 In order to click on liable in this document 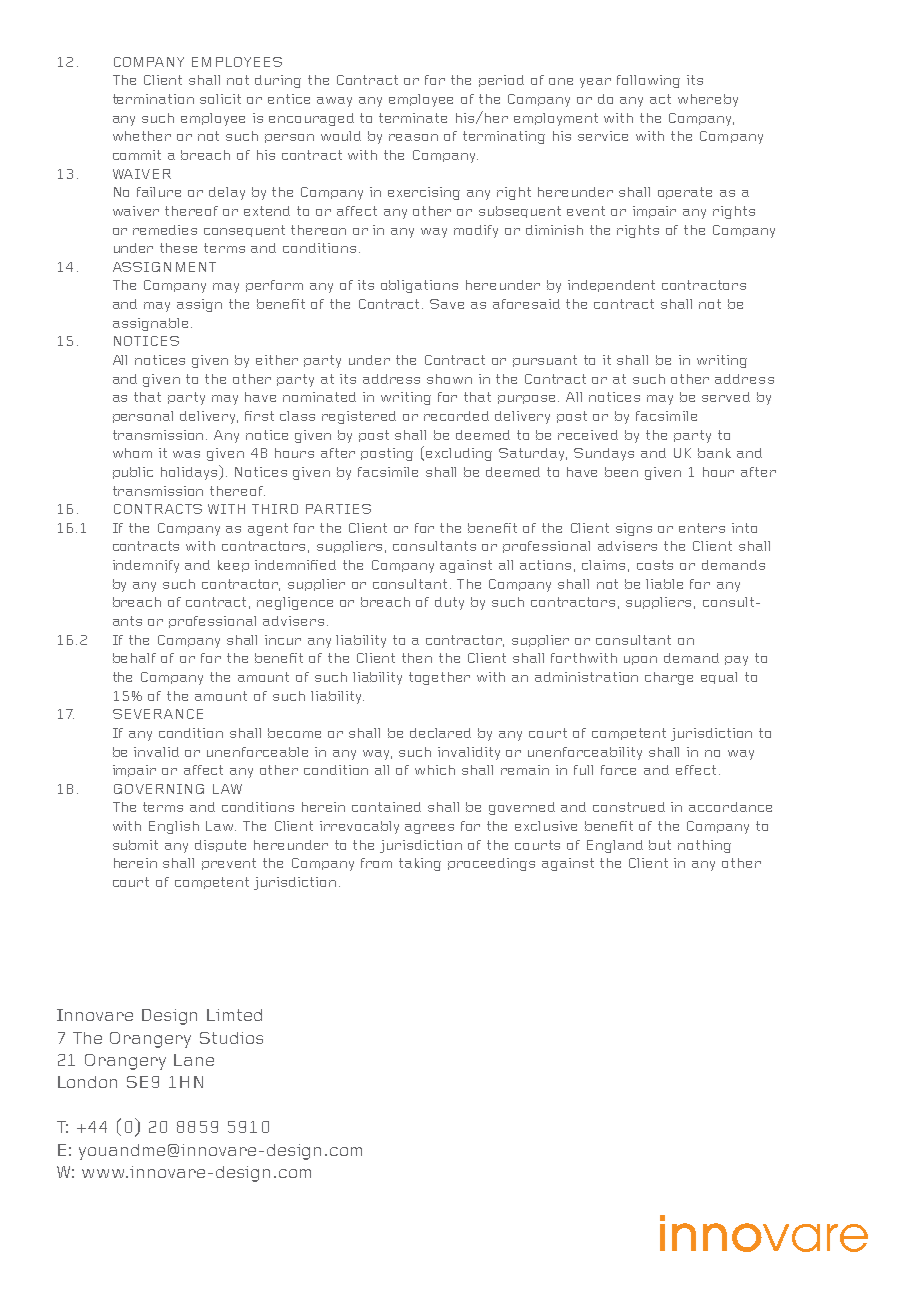, I will do `click(664, 584)`.
